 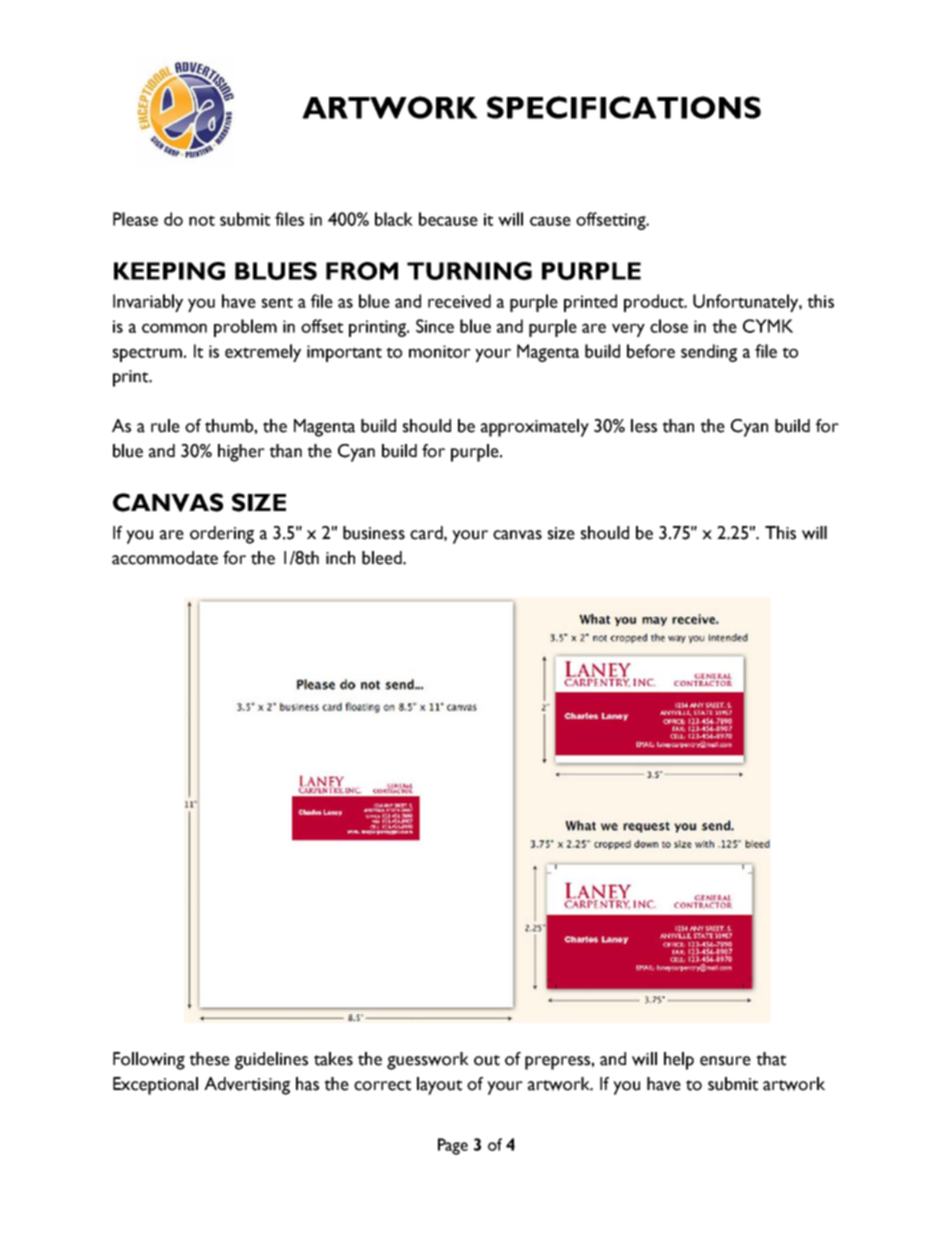 What do you see at coordinates (247, 1086) in the image?
I see `Advertising` at bounding box center [247, 1086].
